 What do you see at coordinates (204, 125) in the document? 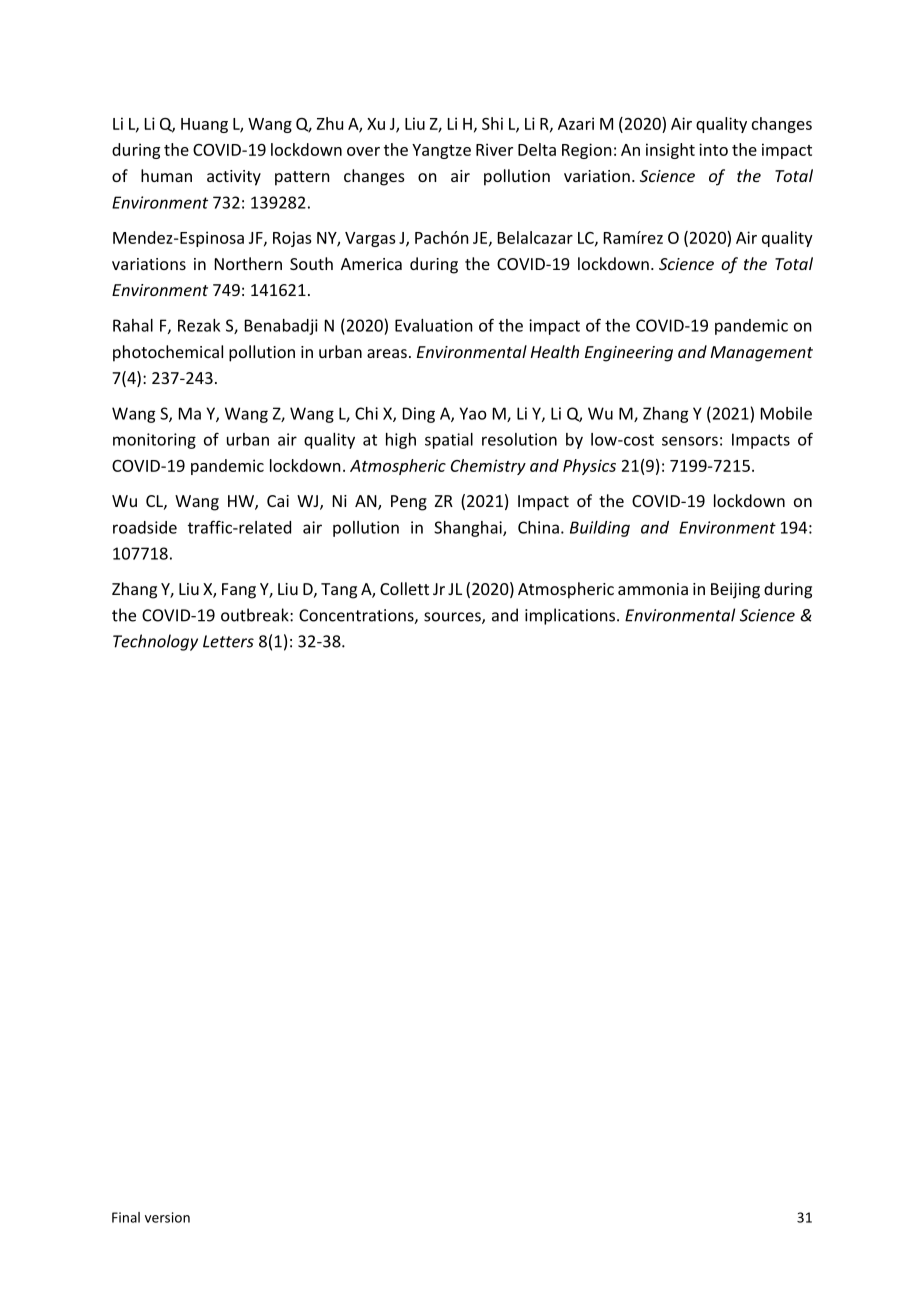
I see `Huang` at bounding box center [204, 125].
